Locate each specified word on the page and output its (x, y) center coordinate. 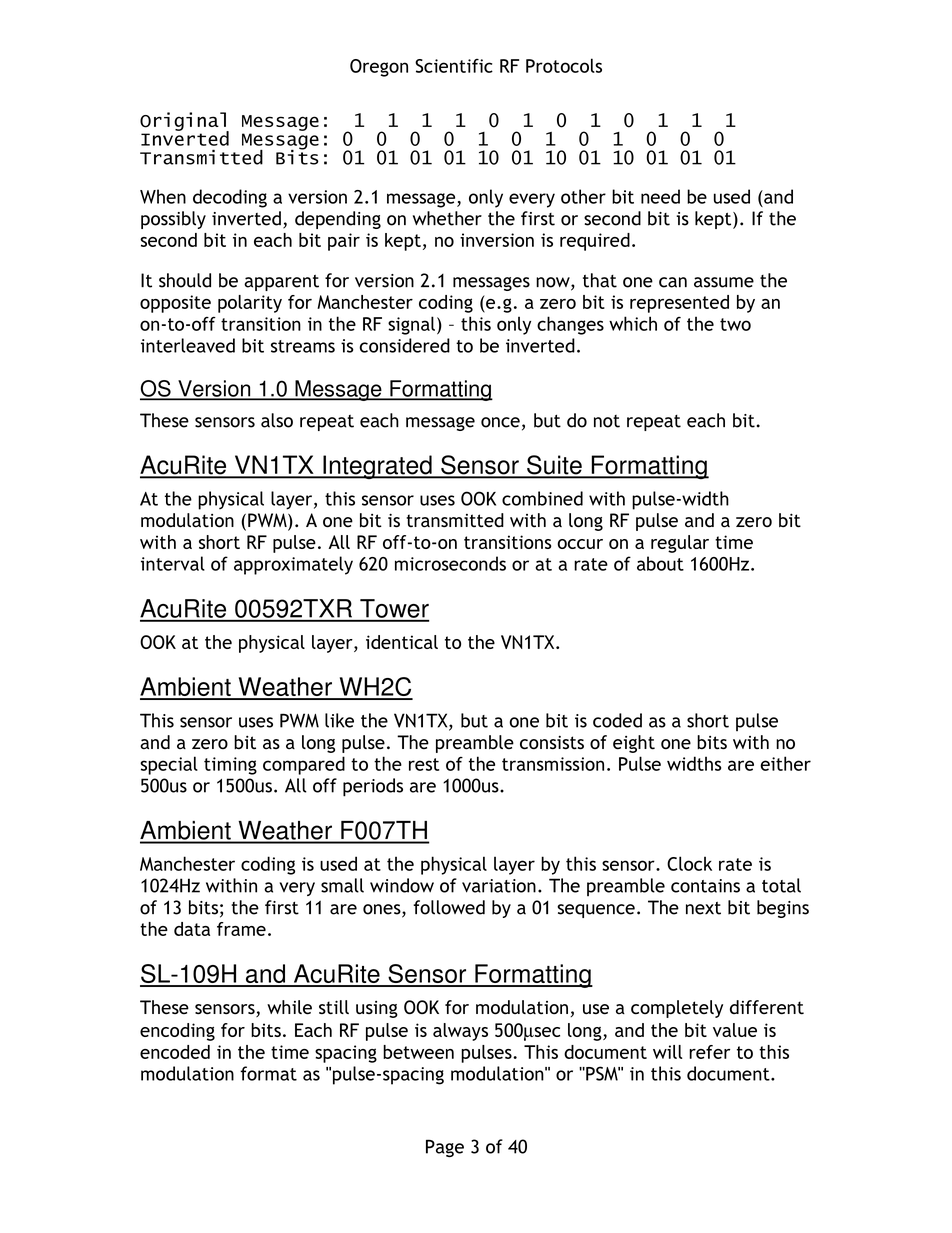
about (660, 563)
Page (445, 1148)
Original (184, 122)
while (289, 1007)
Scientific (454, 66)
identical (402, 642)
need (660, 196)
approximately (293, 565)
